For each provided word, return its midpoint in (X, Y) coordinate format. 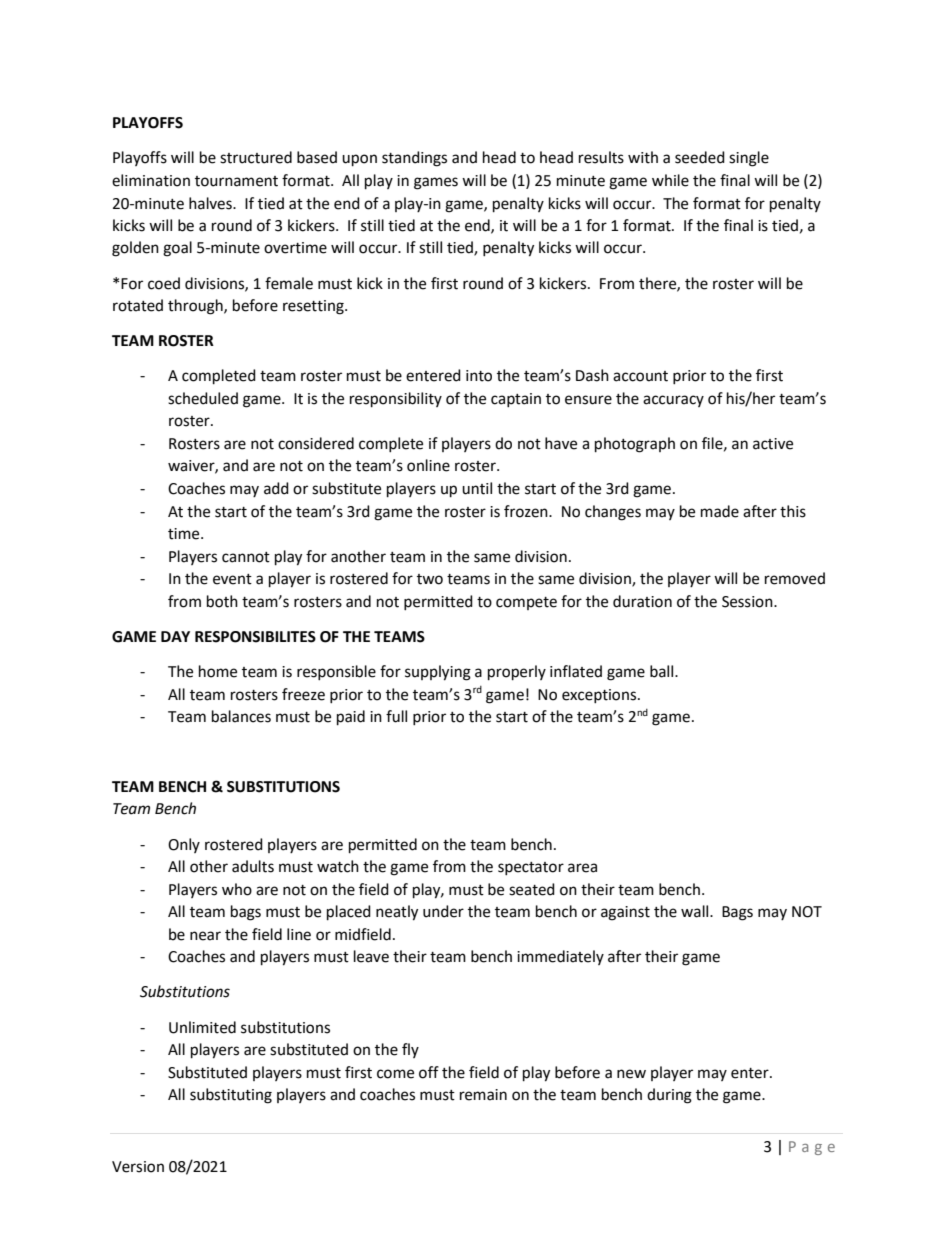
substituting (231, 1096)
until (477, 488)
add (276, 488)
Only (184, 845)
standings (414, 159)
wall (696, 911)
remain (483, 1095)
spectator (531, 868)
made (720, 511)
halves (211, 203)
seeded (700, 157)
